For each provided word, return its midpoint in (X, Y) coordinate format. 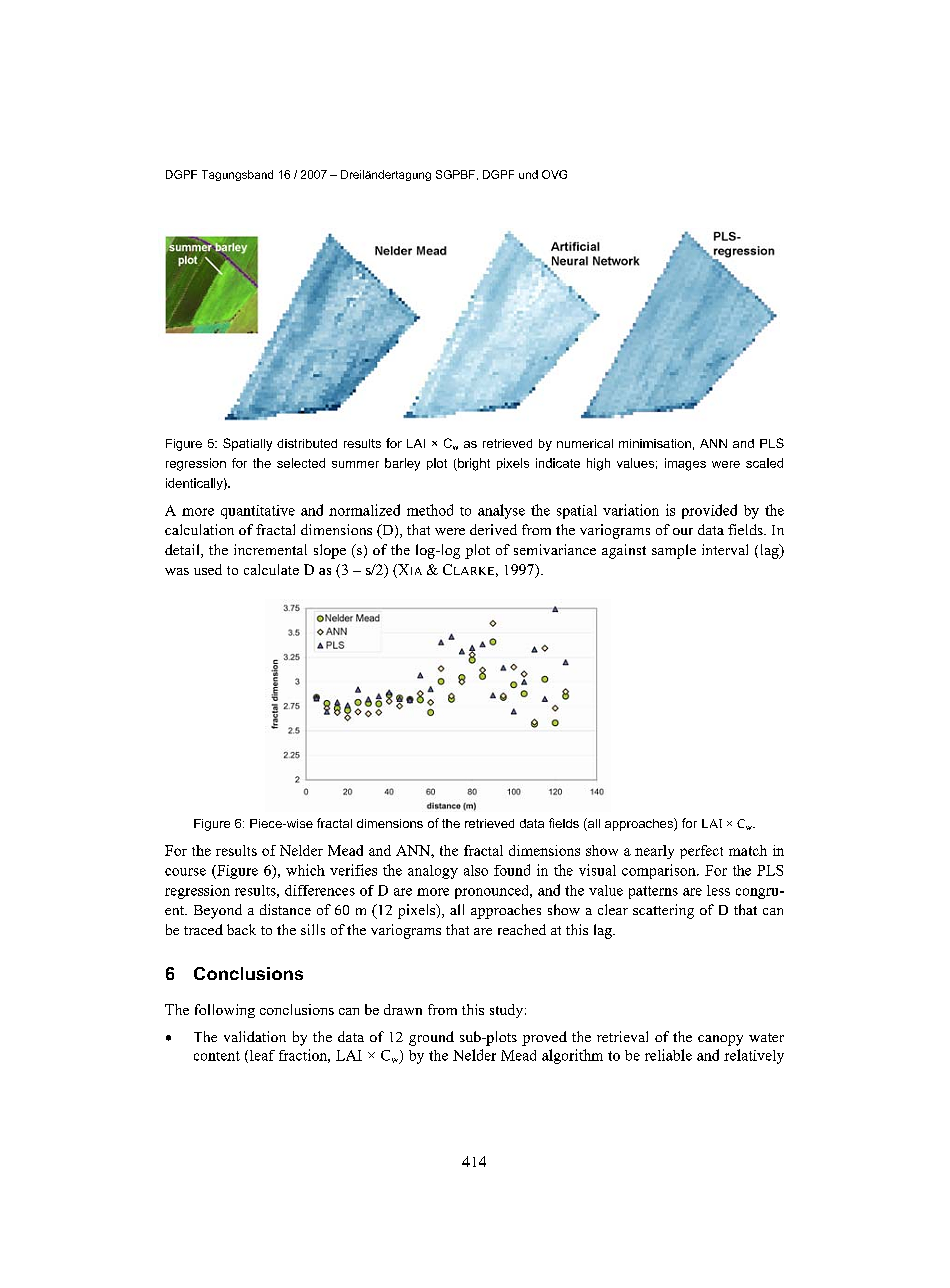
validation (255, 1036)
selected (301, 463)
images (685, 464)
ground (431, 1038)
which (305, 870)
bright (473, 464)
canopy (720, 1040)
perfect (701, 852)
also (476, 870)
